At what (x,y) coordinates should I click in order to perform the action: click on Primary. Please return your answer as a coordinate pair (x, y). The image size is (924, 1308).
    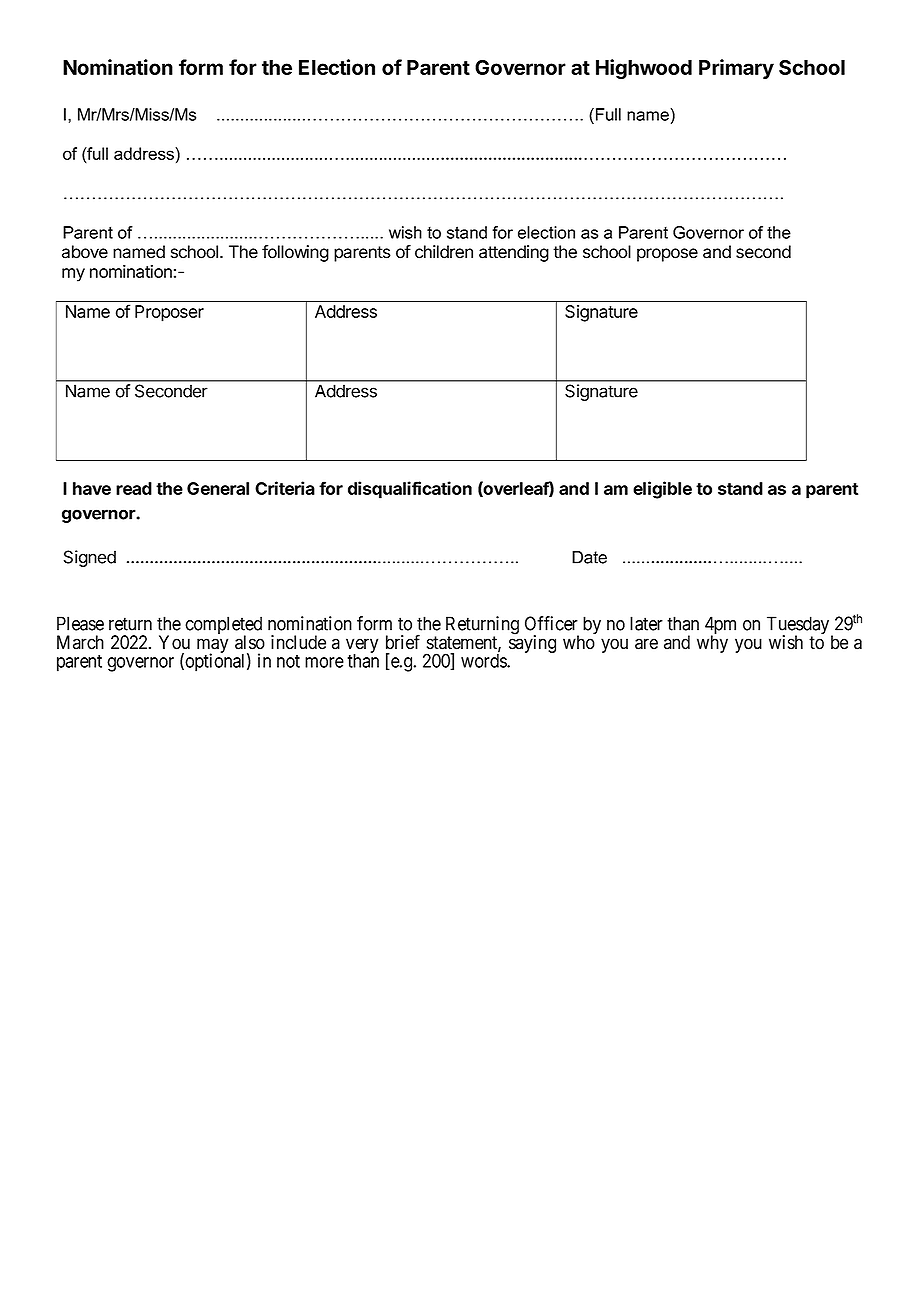
    Looking at the image, I should click on (736, 69).
